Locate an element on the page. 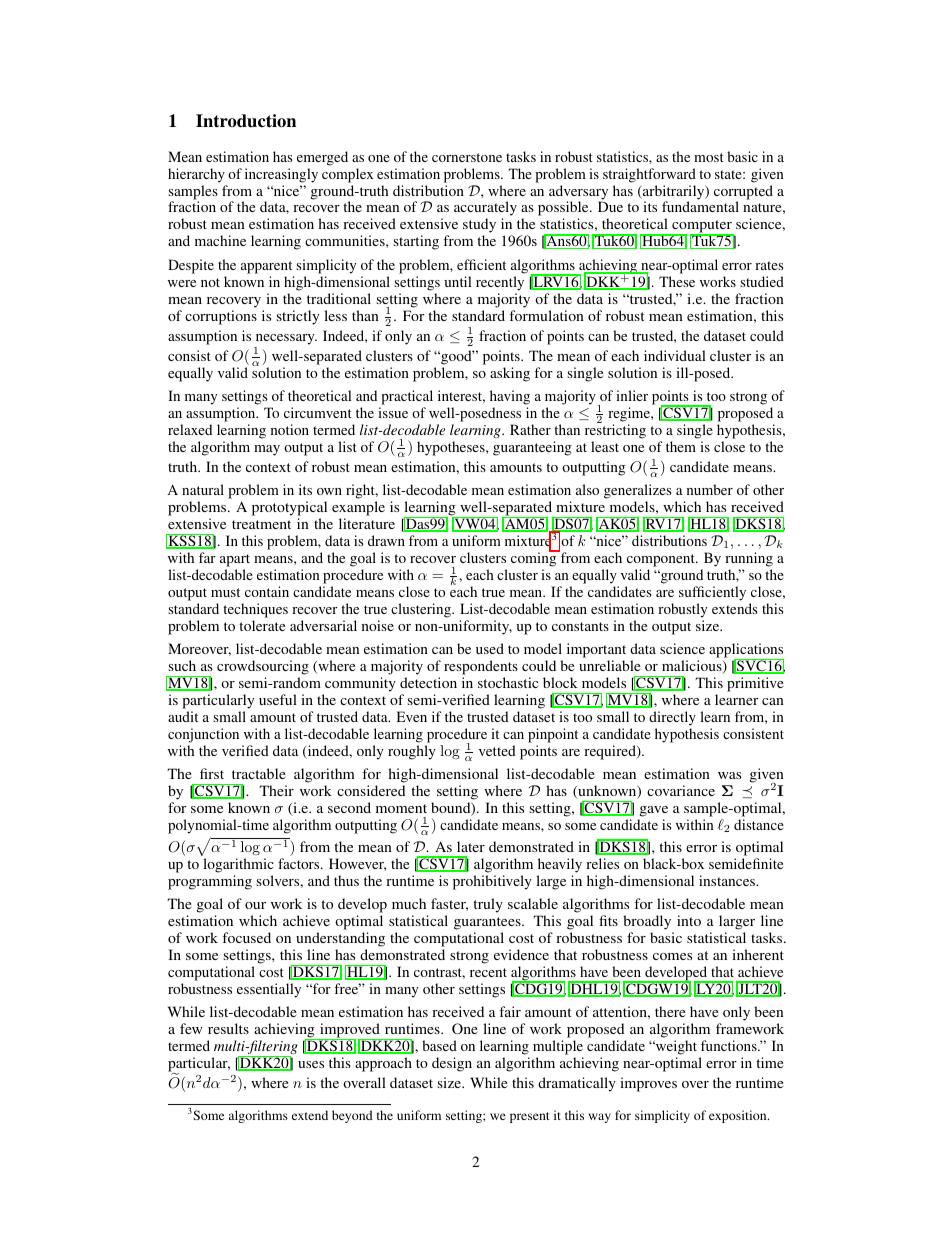 This page has width=952, height=1233. may is located at coordinates (267, 450).
